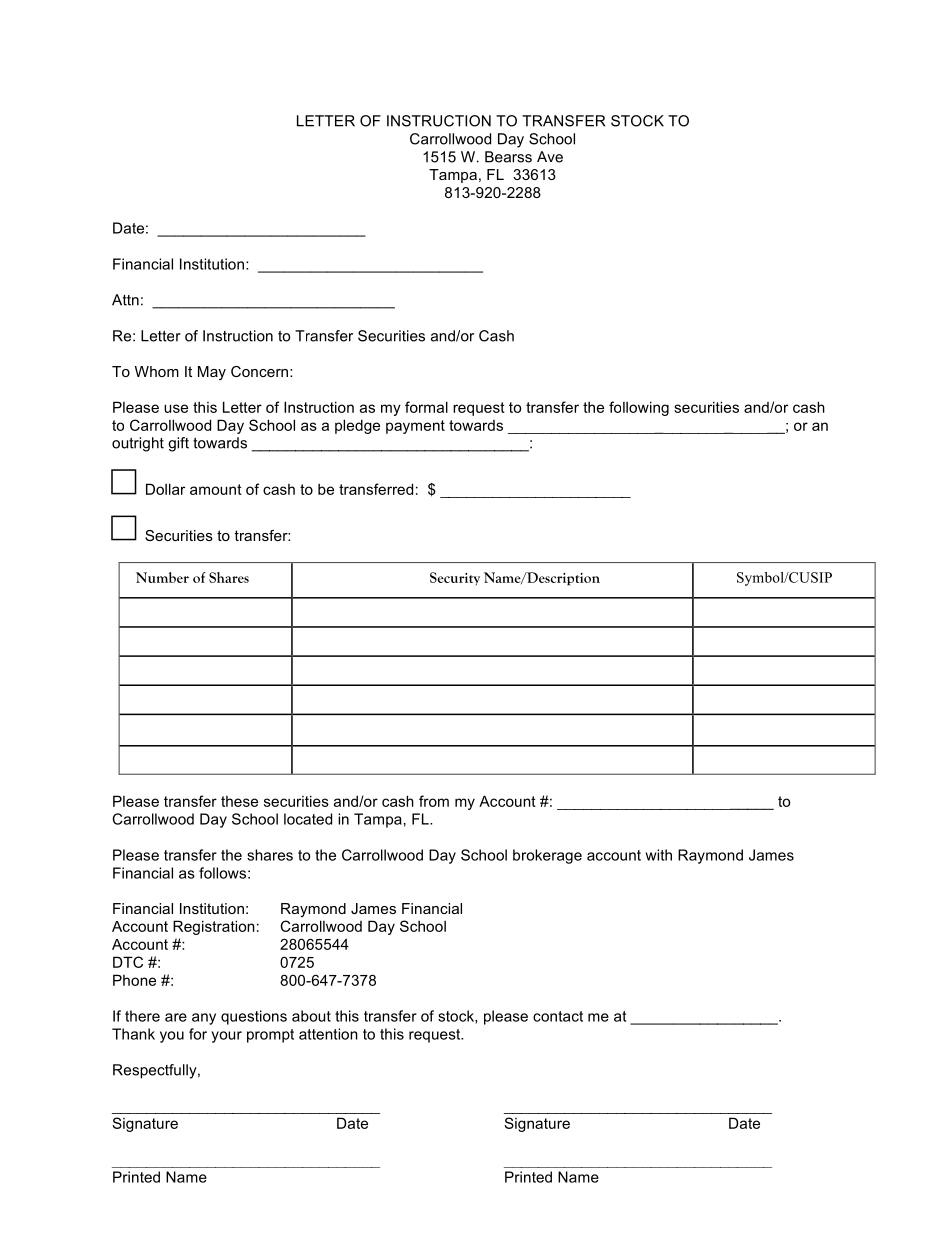 The image size is (952, 1233). Describe the element at coordinates (550, 157) in the screenshot. I see `Ave` at that location.
